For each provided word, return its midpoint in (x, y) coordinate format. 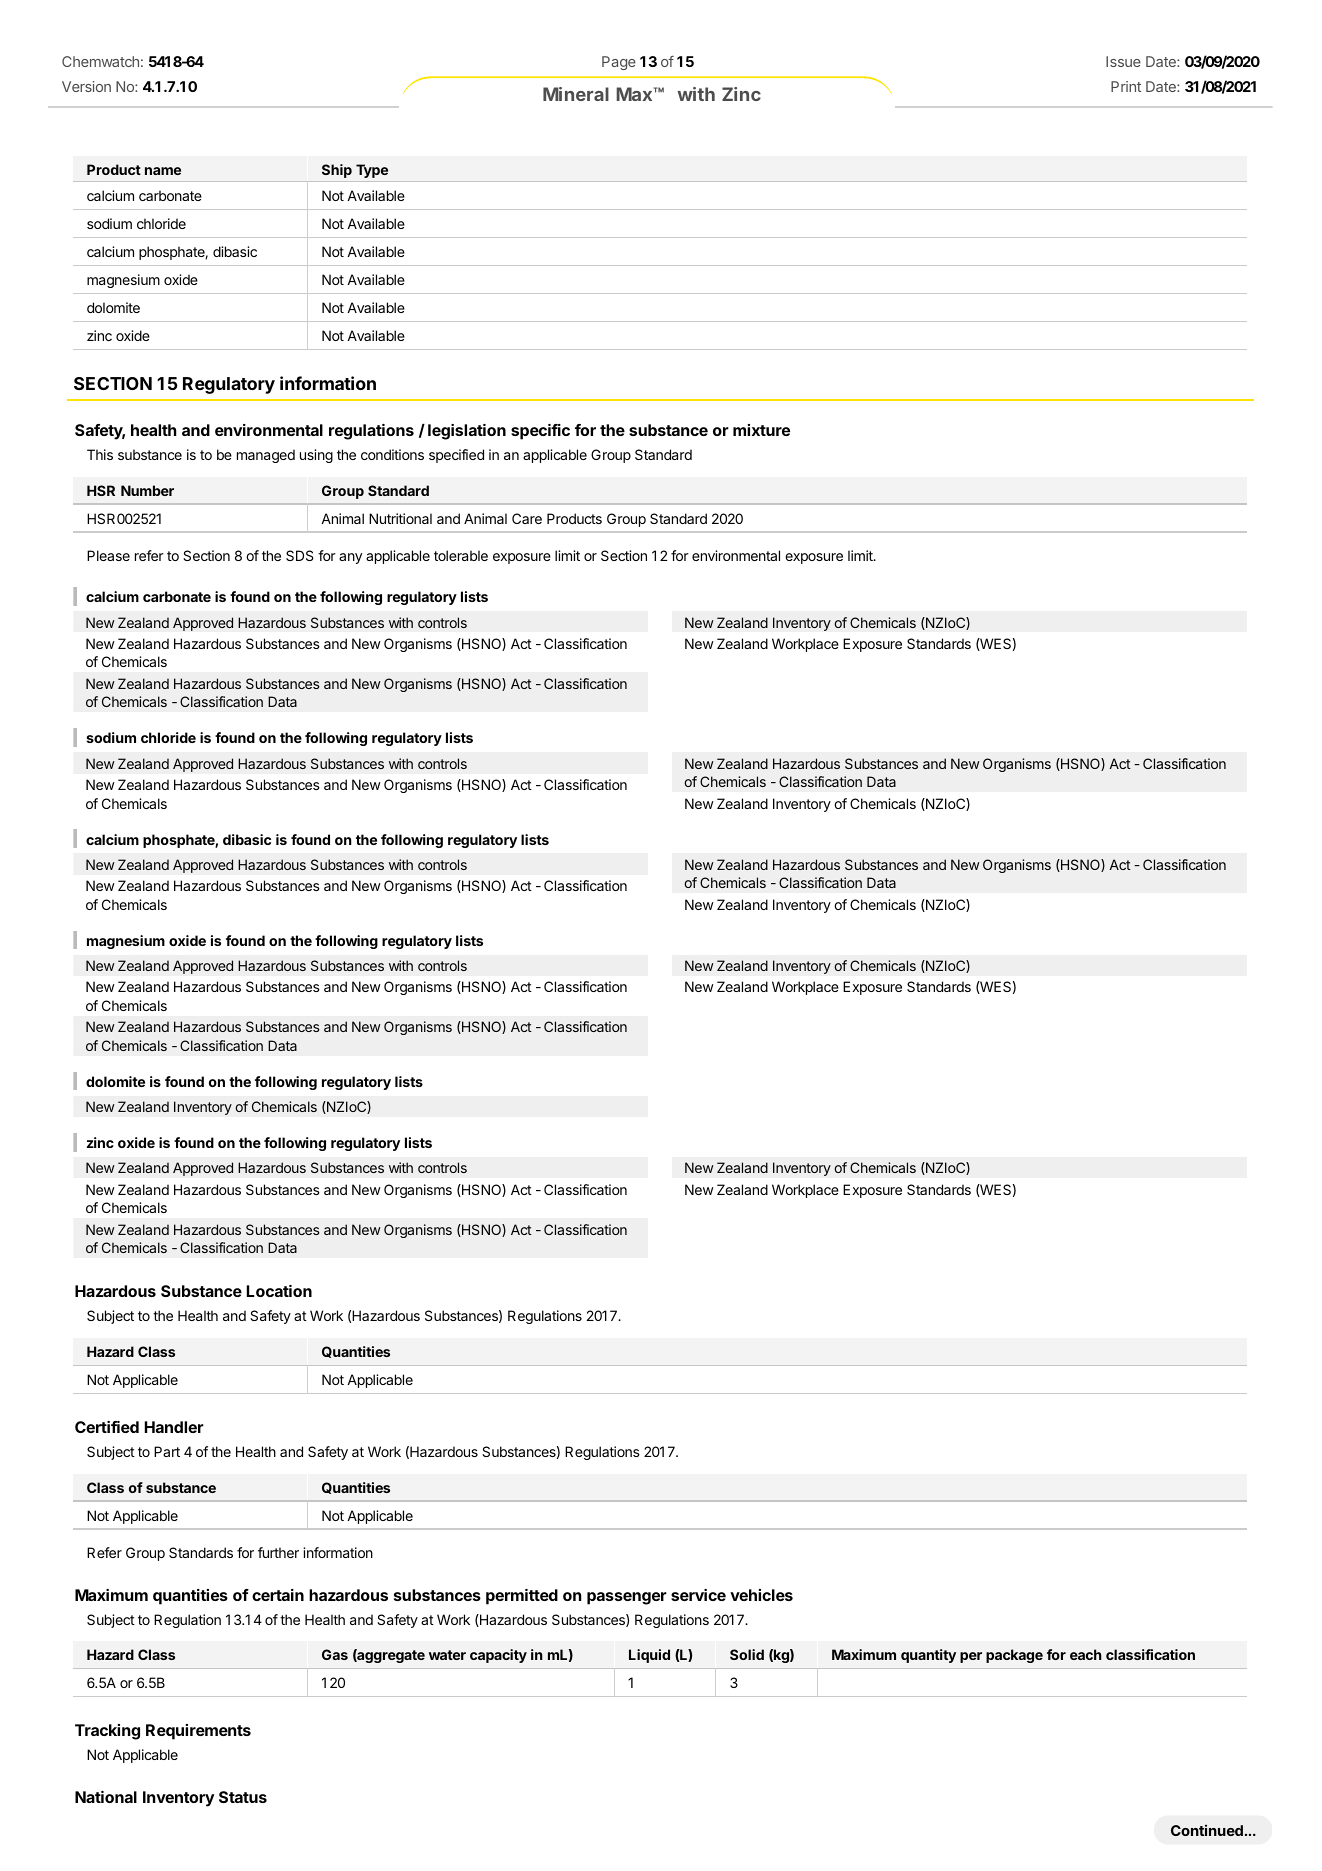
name (163, 171)
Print (1126, 86)
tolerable (461, 555)
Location (279, 1291)
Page (619, 63)
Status (243, 1797)
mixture (761, 430)
